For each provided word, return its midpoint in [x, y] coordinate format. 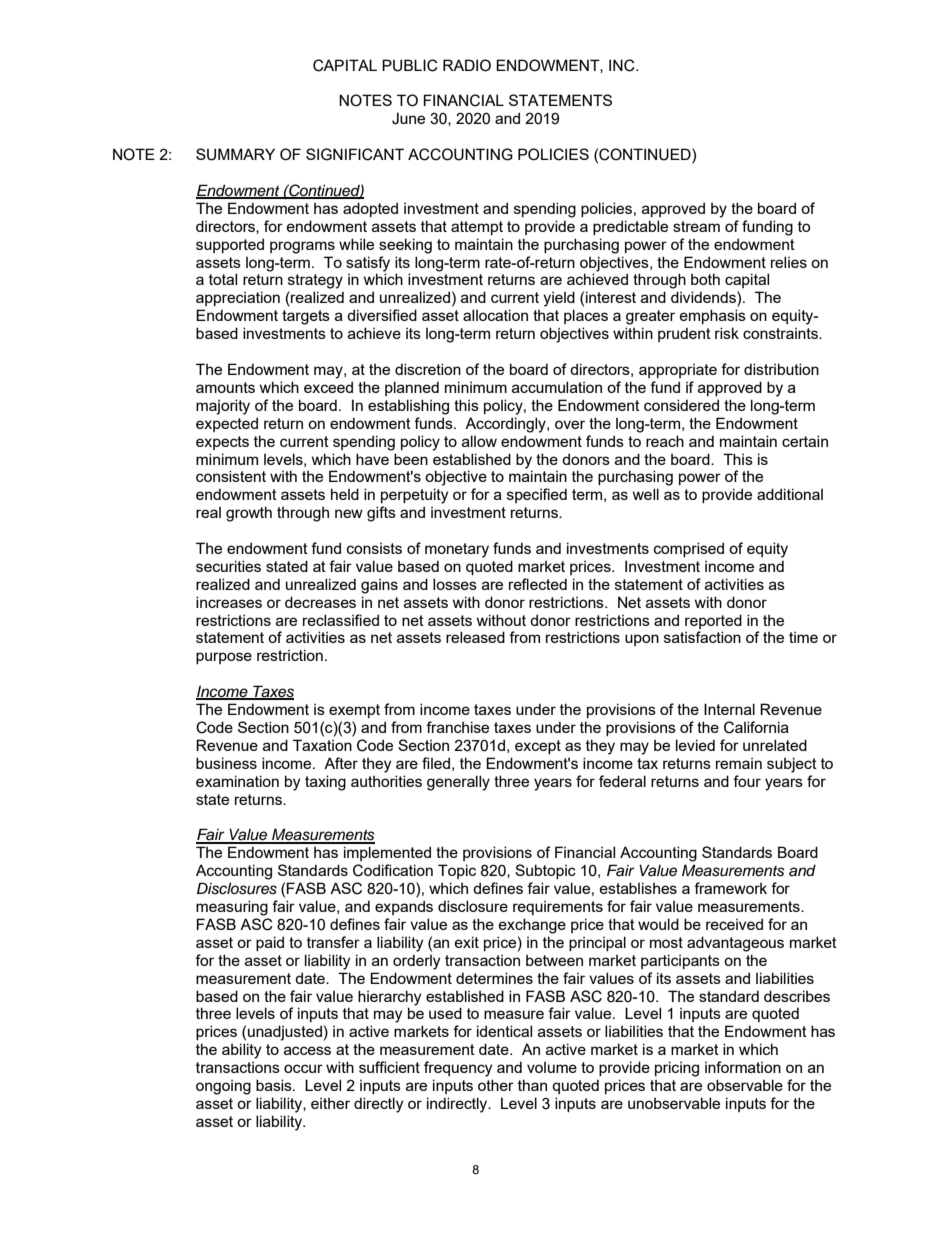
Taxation [322, 745]
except [538, 747]
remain [739, 763]
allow [479, 441]
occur [303, 1068]
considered [681, 405]
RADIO [467, 65]
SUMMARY [235, 154]
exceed [328, 387]
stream [696, 226]
